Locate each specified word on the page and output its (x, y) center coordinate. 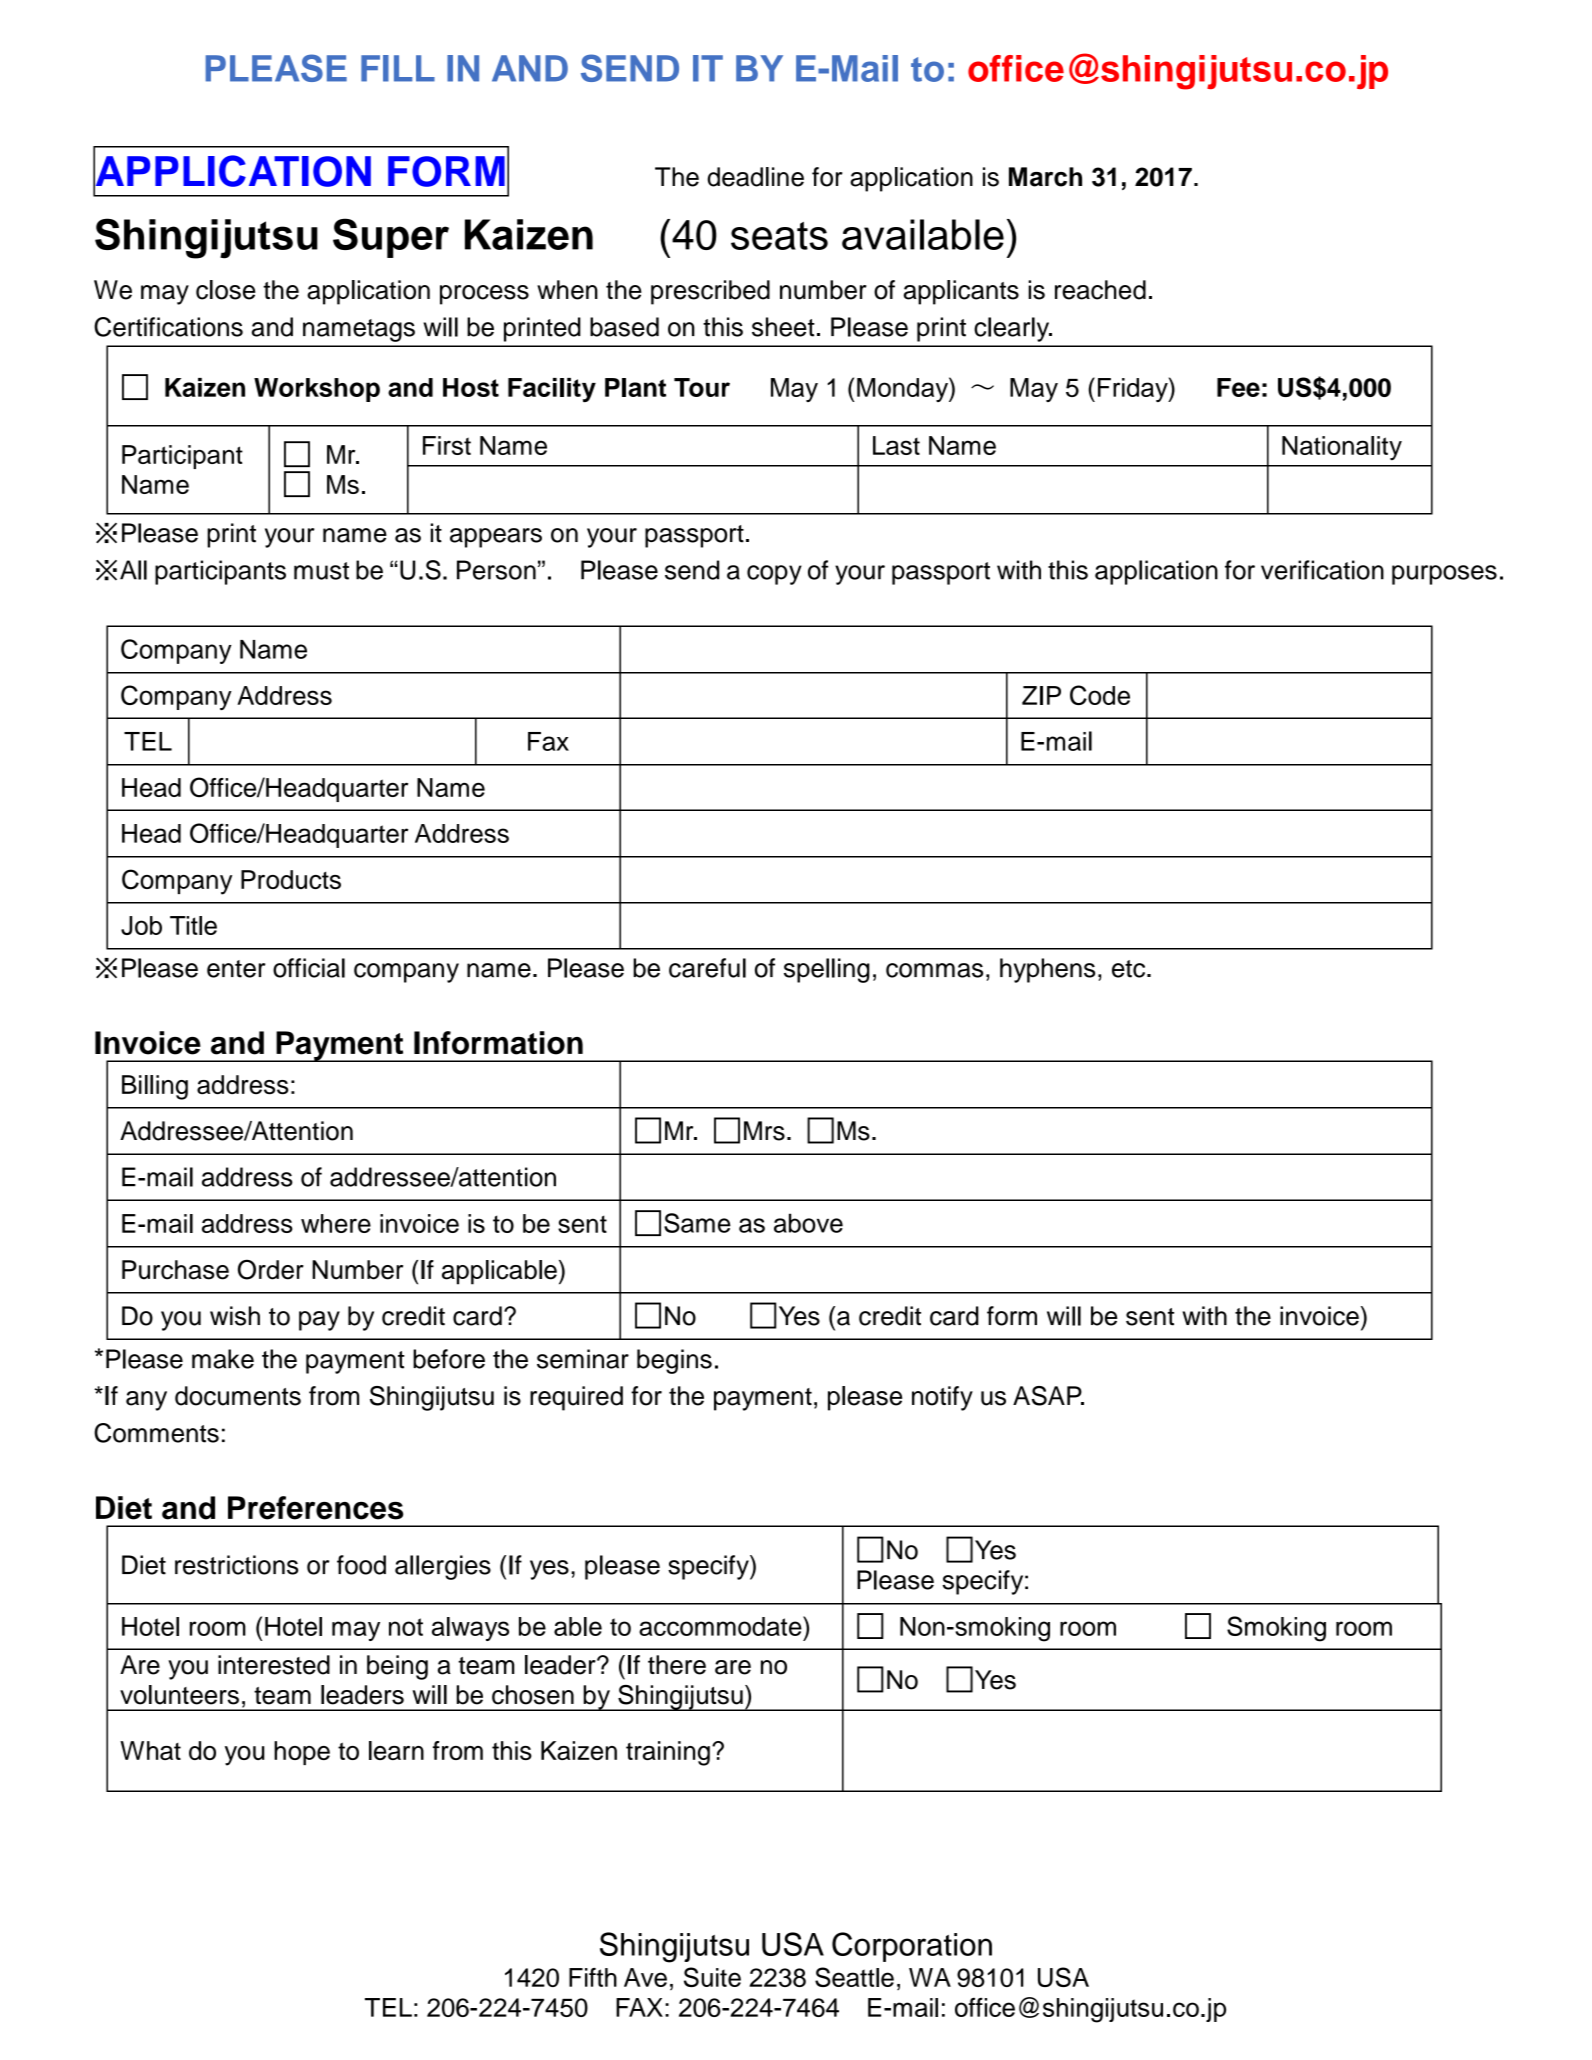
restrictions (236, 1565)
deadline (755, 177)
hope (302, 1753)
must (321, 571)
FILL (398, 68)
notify (942, 1398)
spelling (827, 970)
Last (896, 445)
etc (1130, 969)
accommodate (721, 1626)
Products (291, 879)
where (336, 1223)
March (1045, 177)
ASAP (1048, 1396)
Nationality (1342, 448)
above (808, 1223)
